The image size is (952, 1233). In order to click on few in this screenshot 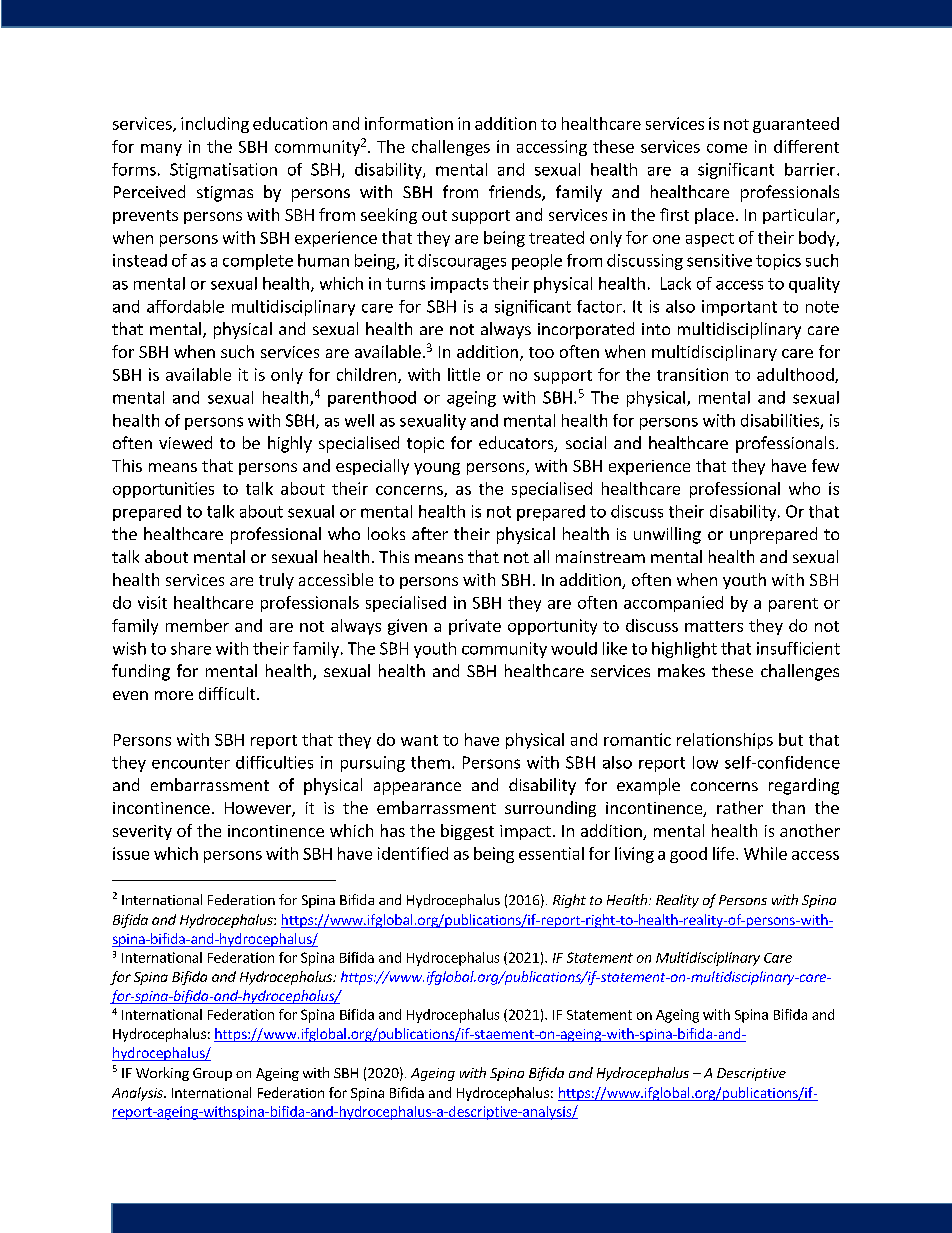, I will do `click(825, 465)`.
